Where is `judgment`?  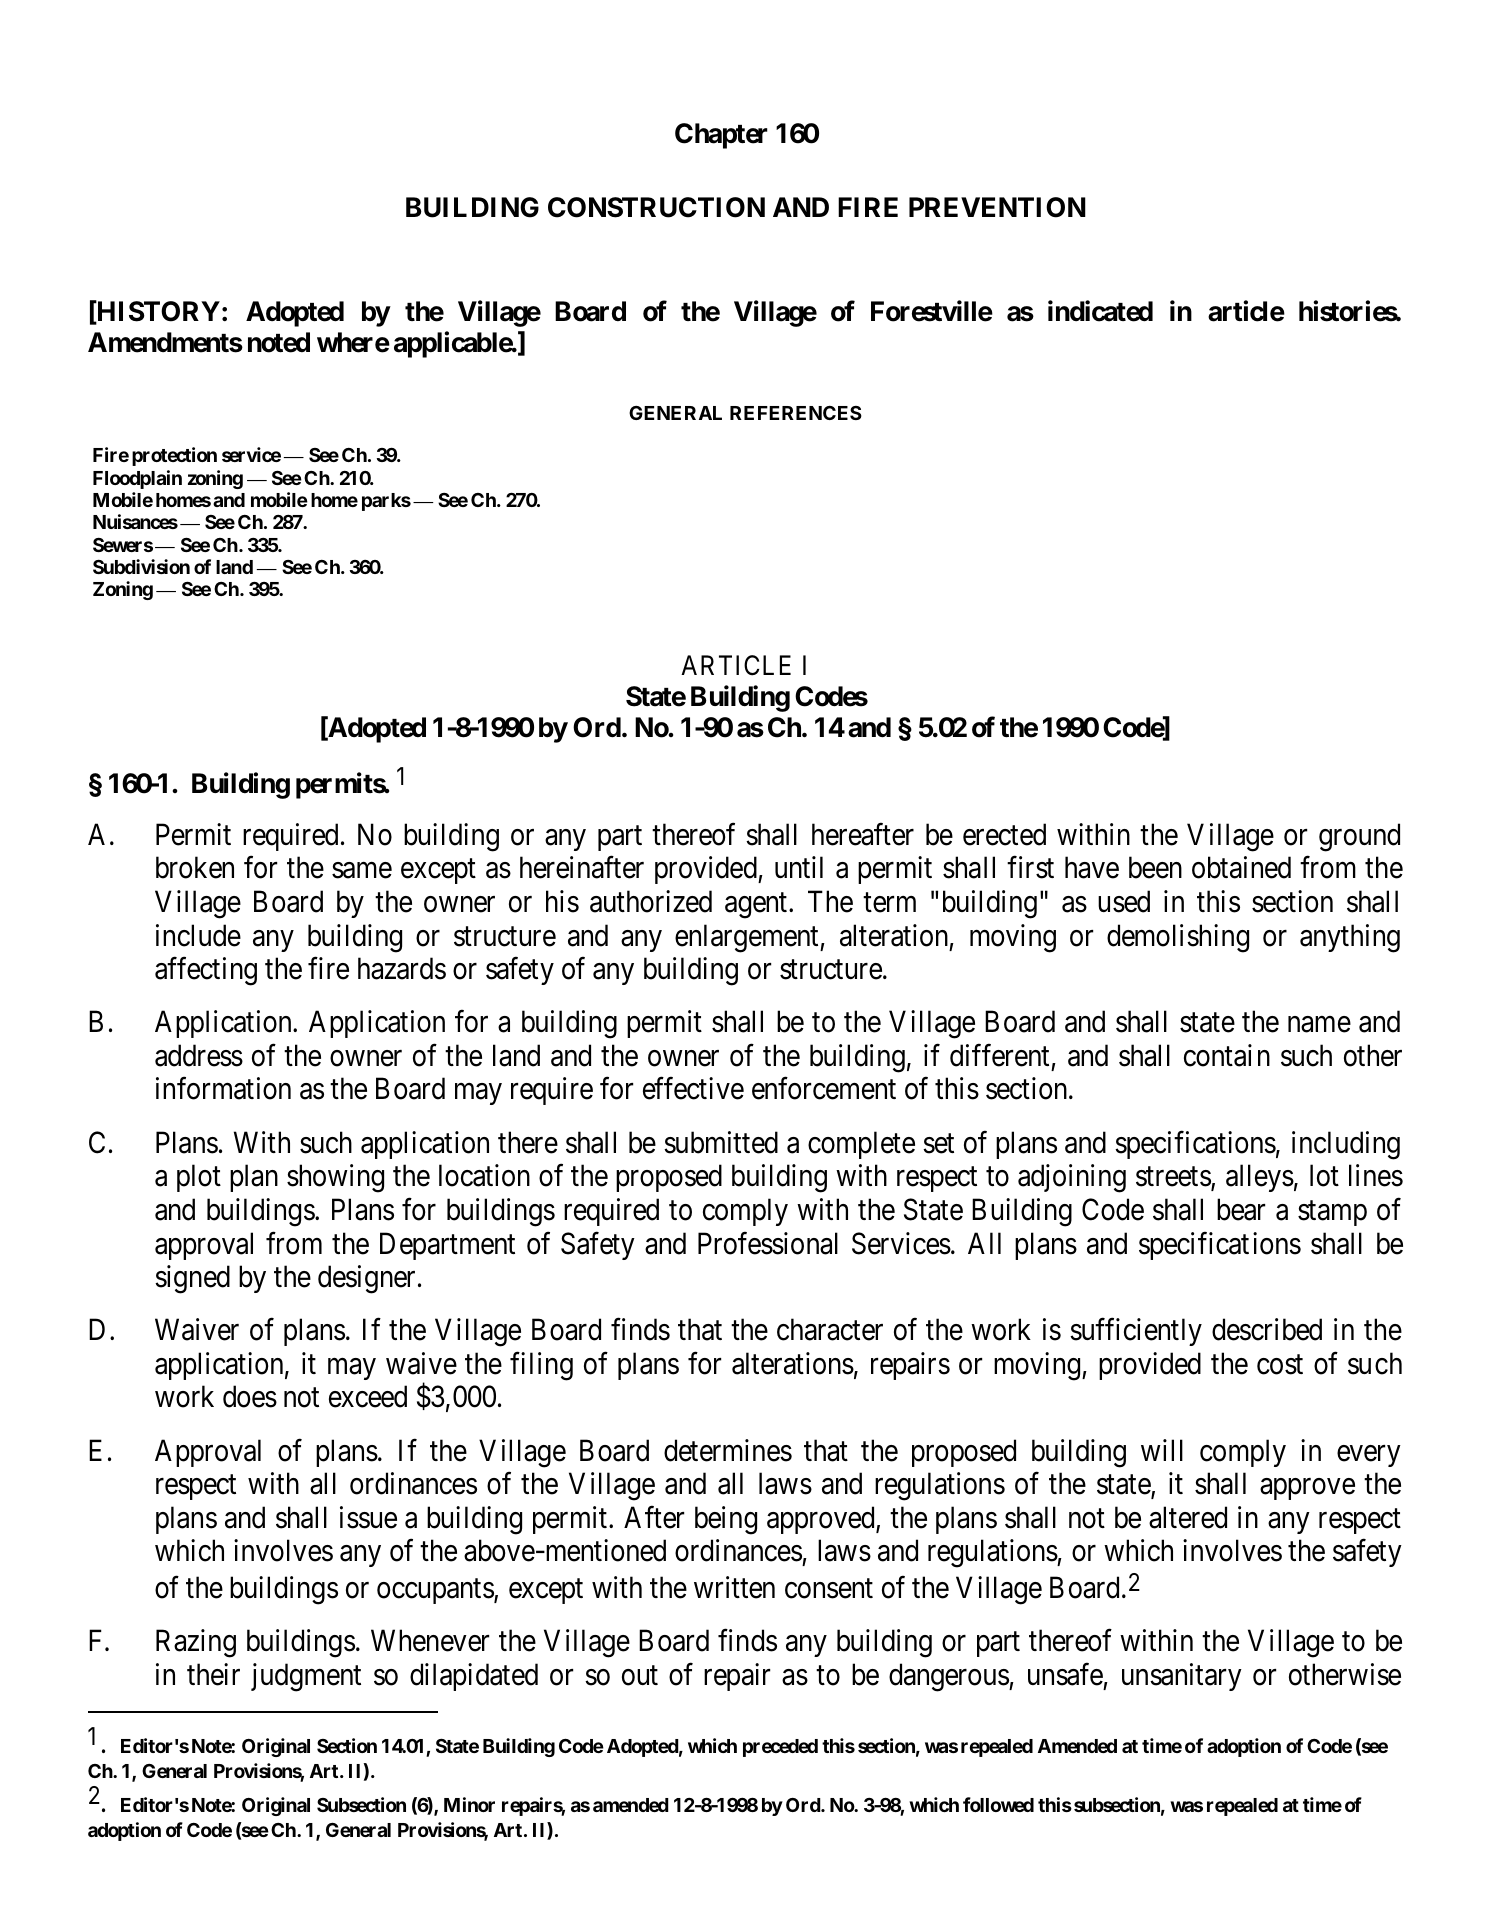
judgment is located at coordinates (306, 1677).
